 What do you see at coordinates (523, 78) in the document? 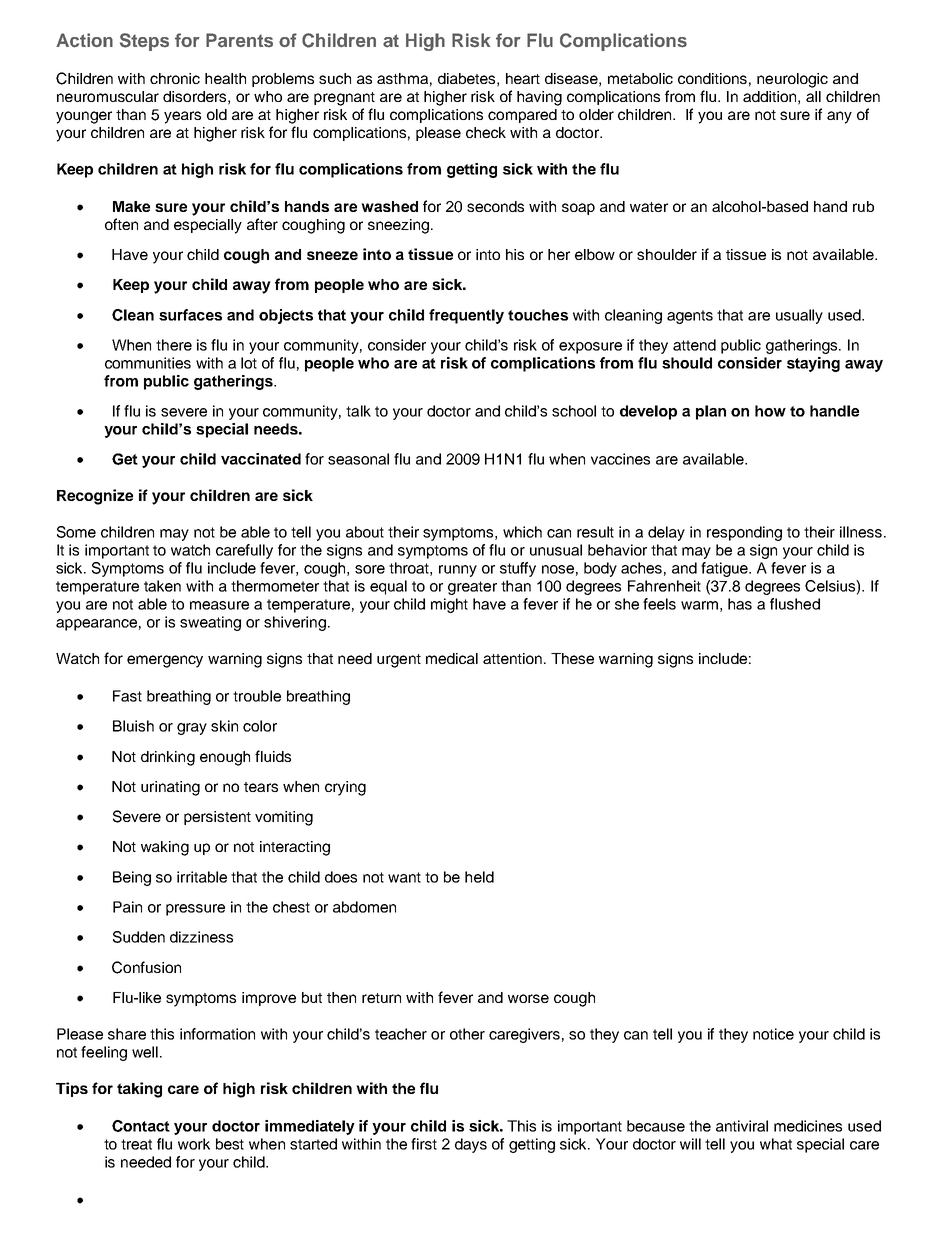
I see `heart` at bounding box center [523, 78].
